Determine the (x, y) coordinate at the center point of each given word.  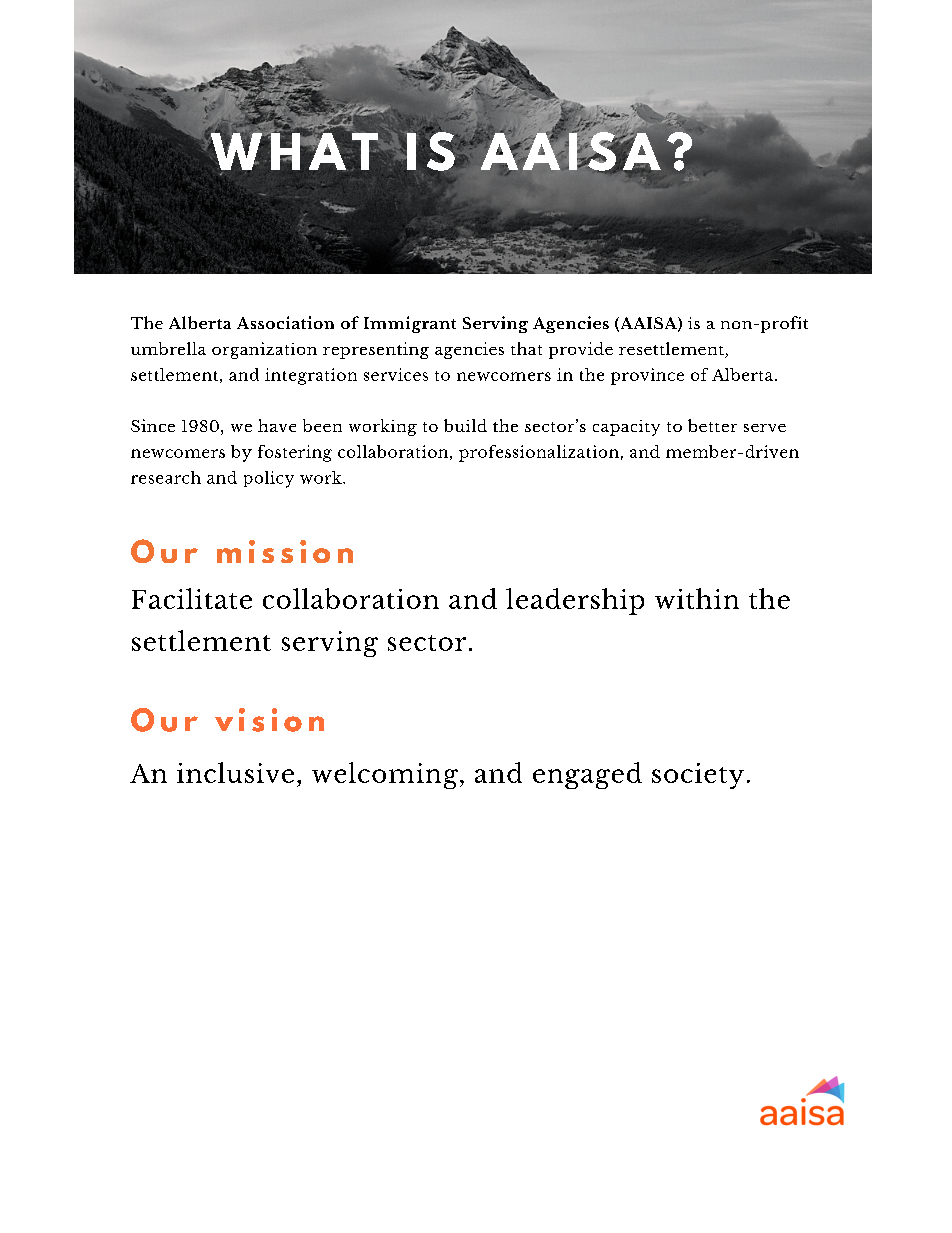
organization (264, 350)
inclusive (235, 772)
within (697, 598)
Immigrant (410, 324)
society (698, 776)
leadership (575, 601)
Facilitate (192, 598)
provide (581, 350)
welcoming (385, 775)
